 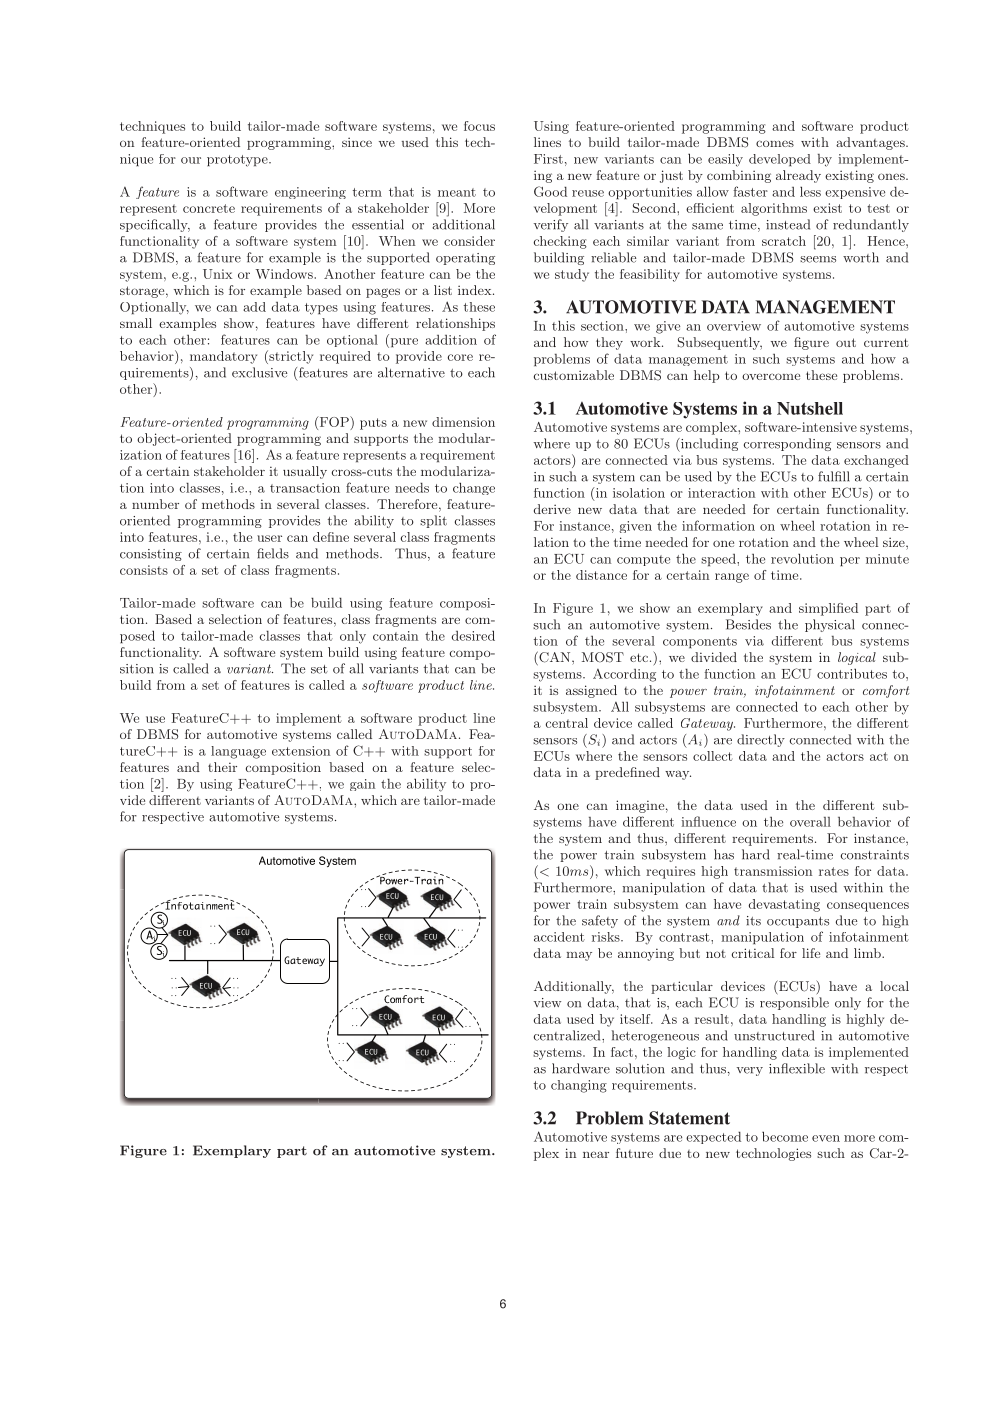 What do you see at coordinates (579, 1086) in the screenshot?
I see `changing` at bounding box center [579, 1086].
